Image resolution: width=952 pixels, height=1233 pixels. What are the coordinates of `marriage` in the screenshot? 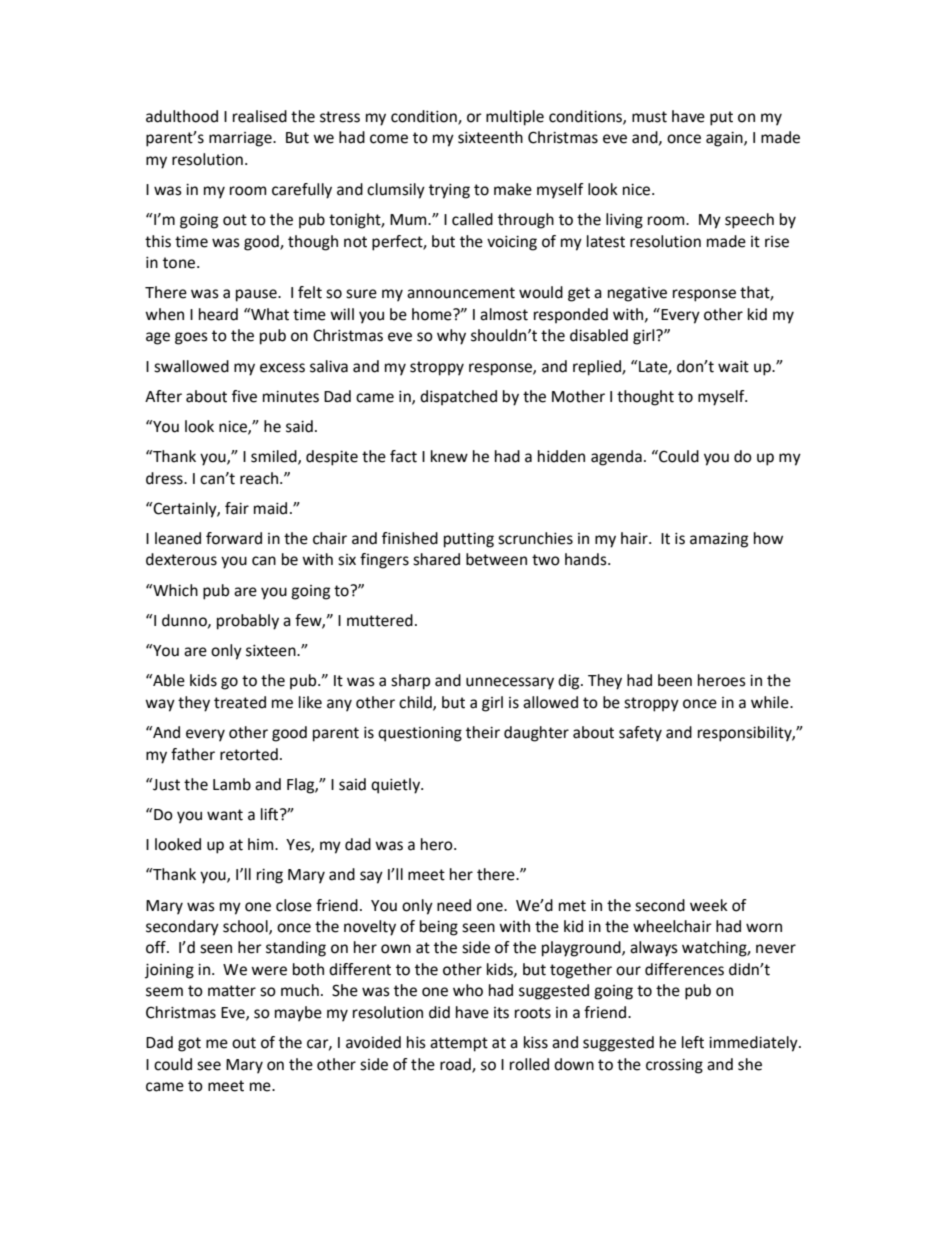 It's located at (241, 139).
